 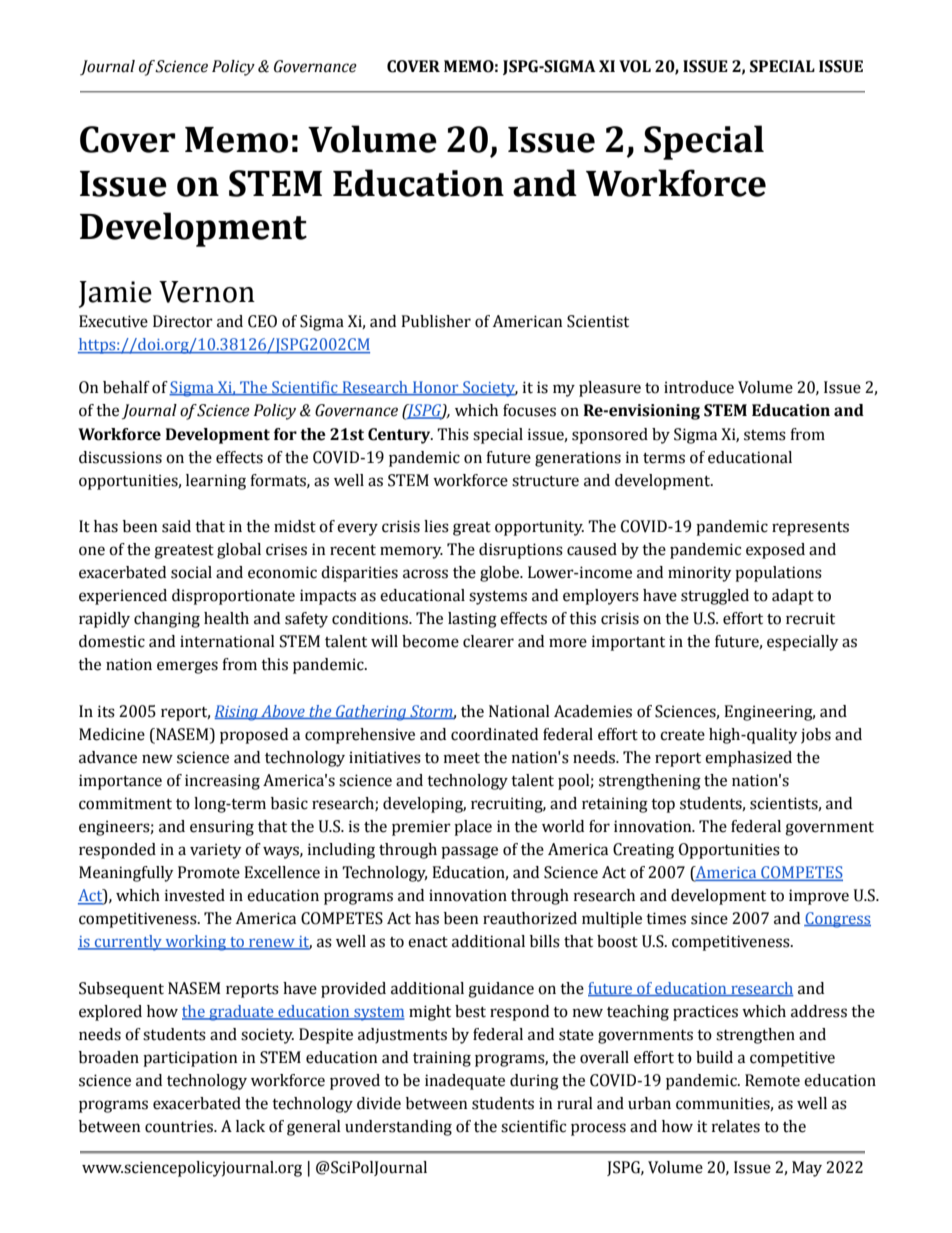 What do you see at coordinates (180, 1126) in the image?
I see `countries` at bounding box center [180, 1126].
